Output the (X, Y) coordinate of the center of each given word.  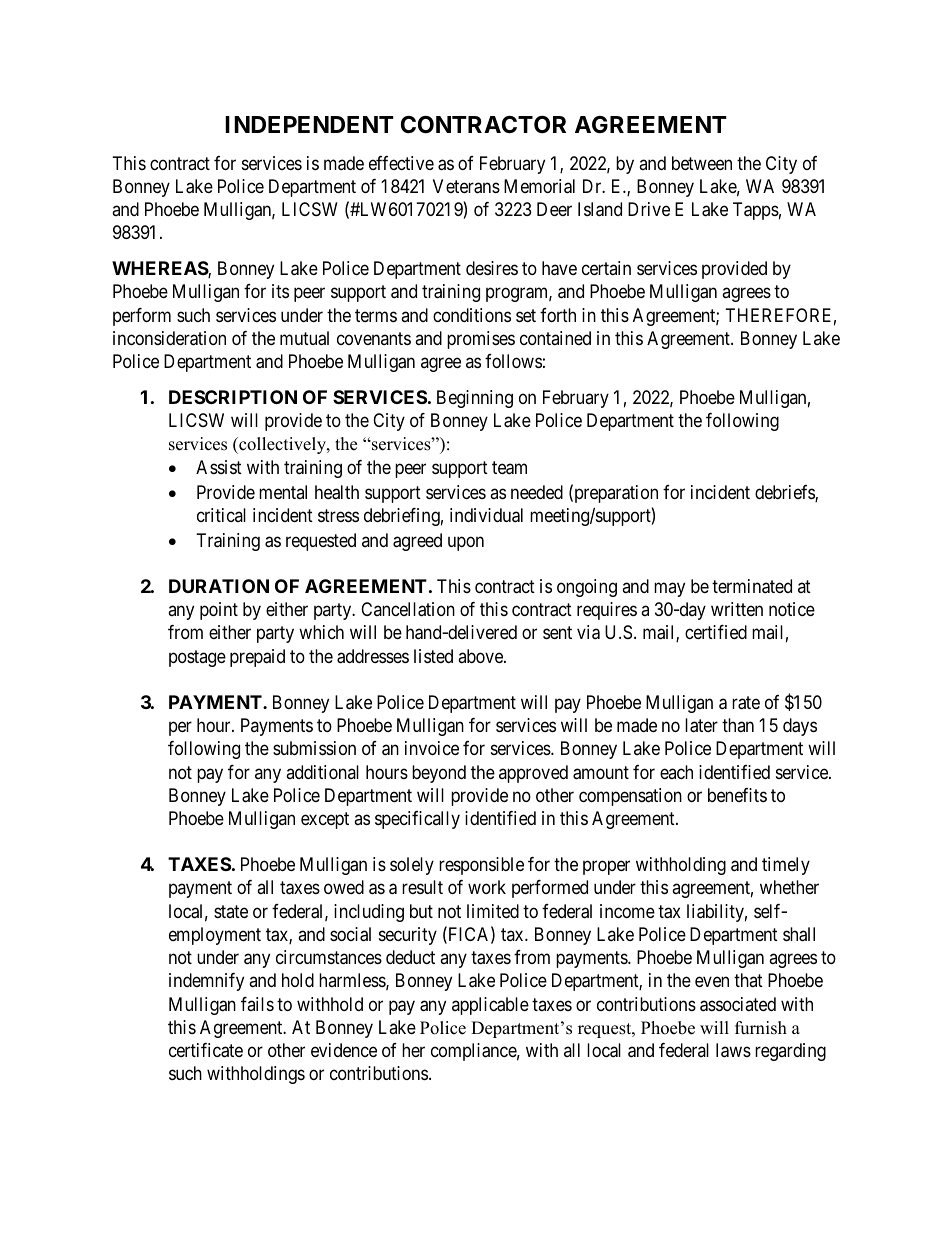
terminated (752, 586)
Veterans (466, 186)
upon (466, 543)
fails (257, 1004)
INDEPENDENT (309, 124)
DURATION (219, 586)
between (702, 163)
